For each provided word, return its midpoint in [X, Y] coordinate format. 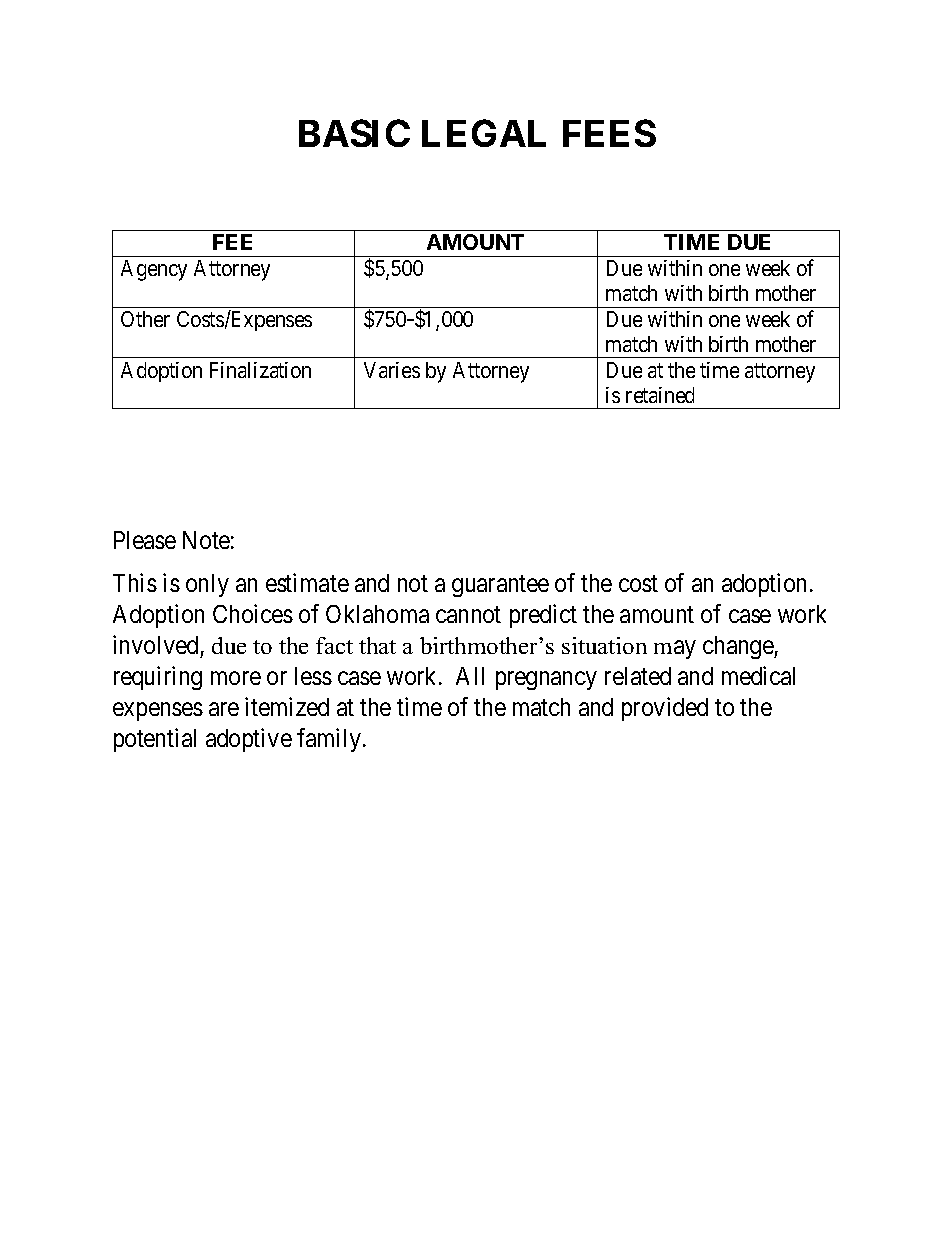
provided [665, 709]
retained [660, 395]
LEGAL [484, 133]
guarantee [500, 586]
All [470, 676]
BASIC [354, 133]
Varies [392, 370]
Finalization [260, 370]
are [224, 709]
